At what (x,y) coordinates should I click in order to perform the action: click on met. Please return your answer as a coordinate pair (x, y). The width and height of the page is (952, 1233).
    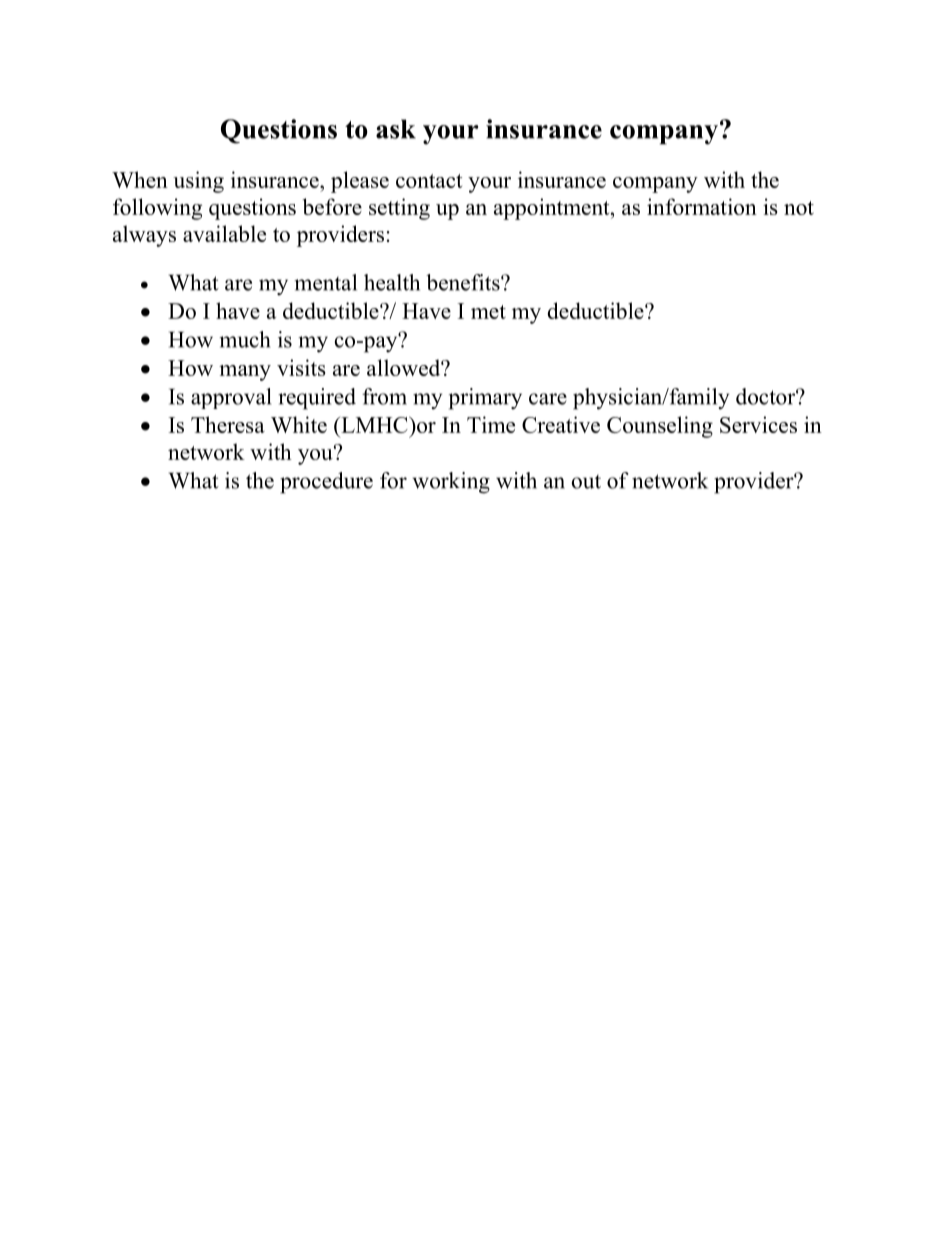
    Looking at the image, I should click on (488, 312).
